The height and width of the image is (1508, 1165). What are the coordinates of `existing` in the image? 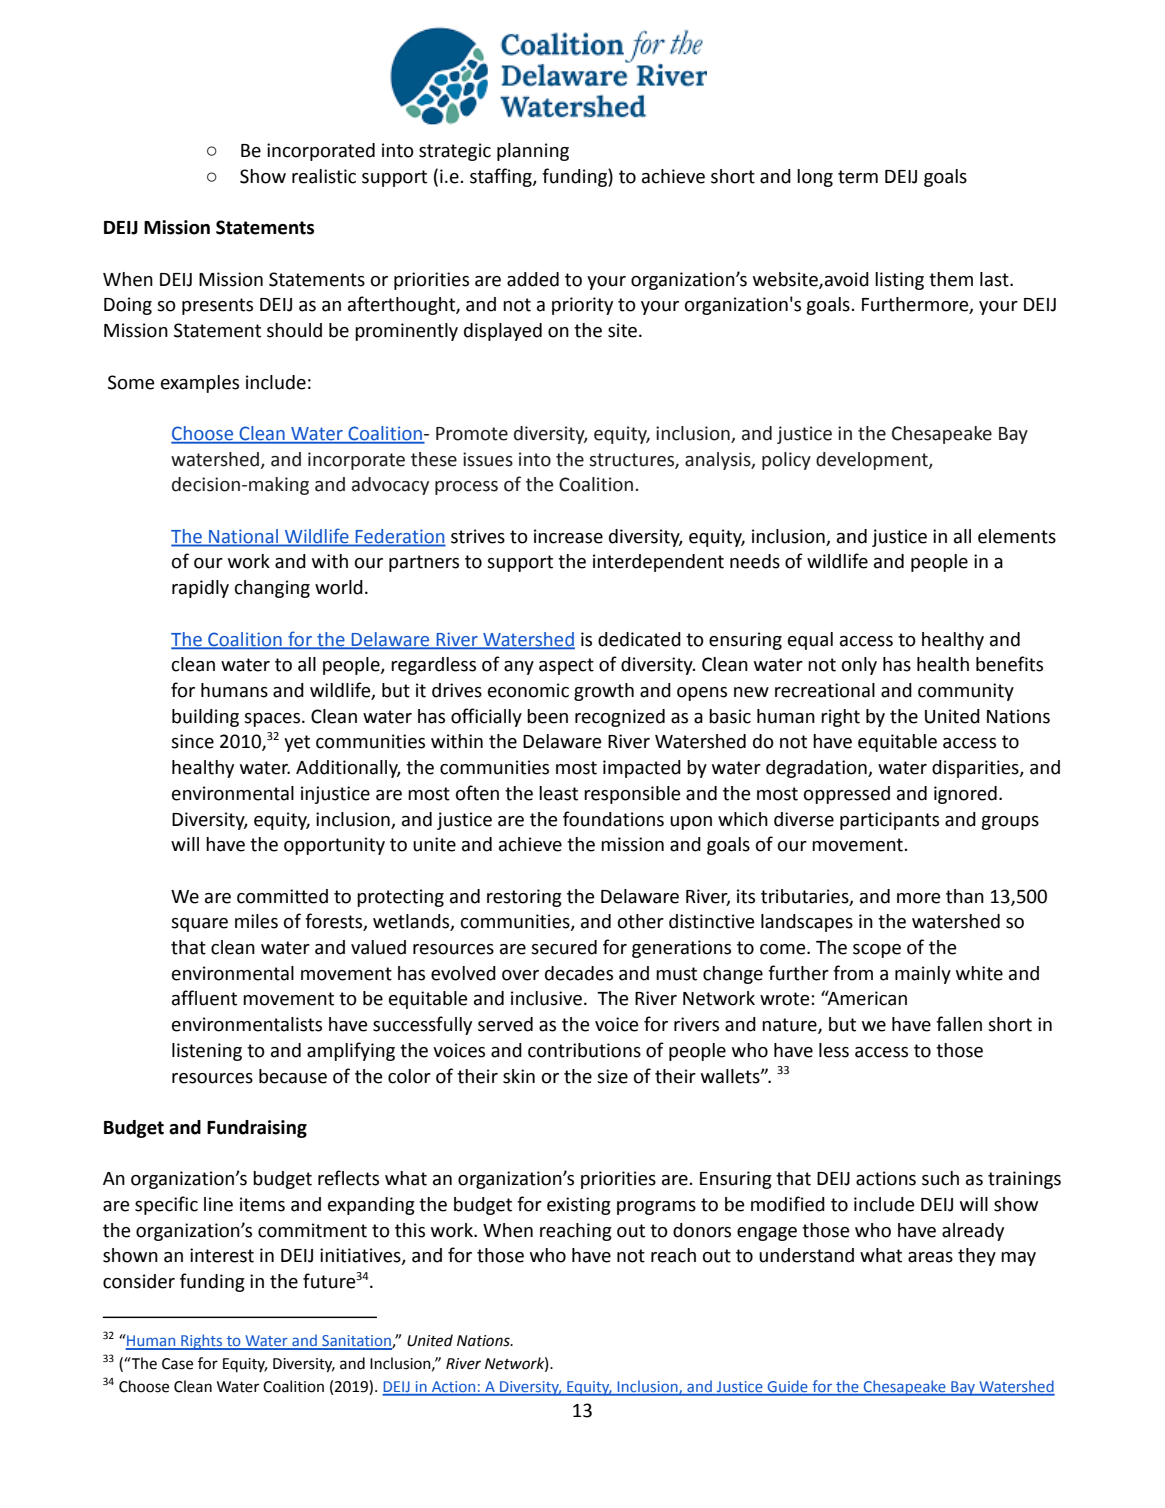 It's located at (579, 1206).
